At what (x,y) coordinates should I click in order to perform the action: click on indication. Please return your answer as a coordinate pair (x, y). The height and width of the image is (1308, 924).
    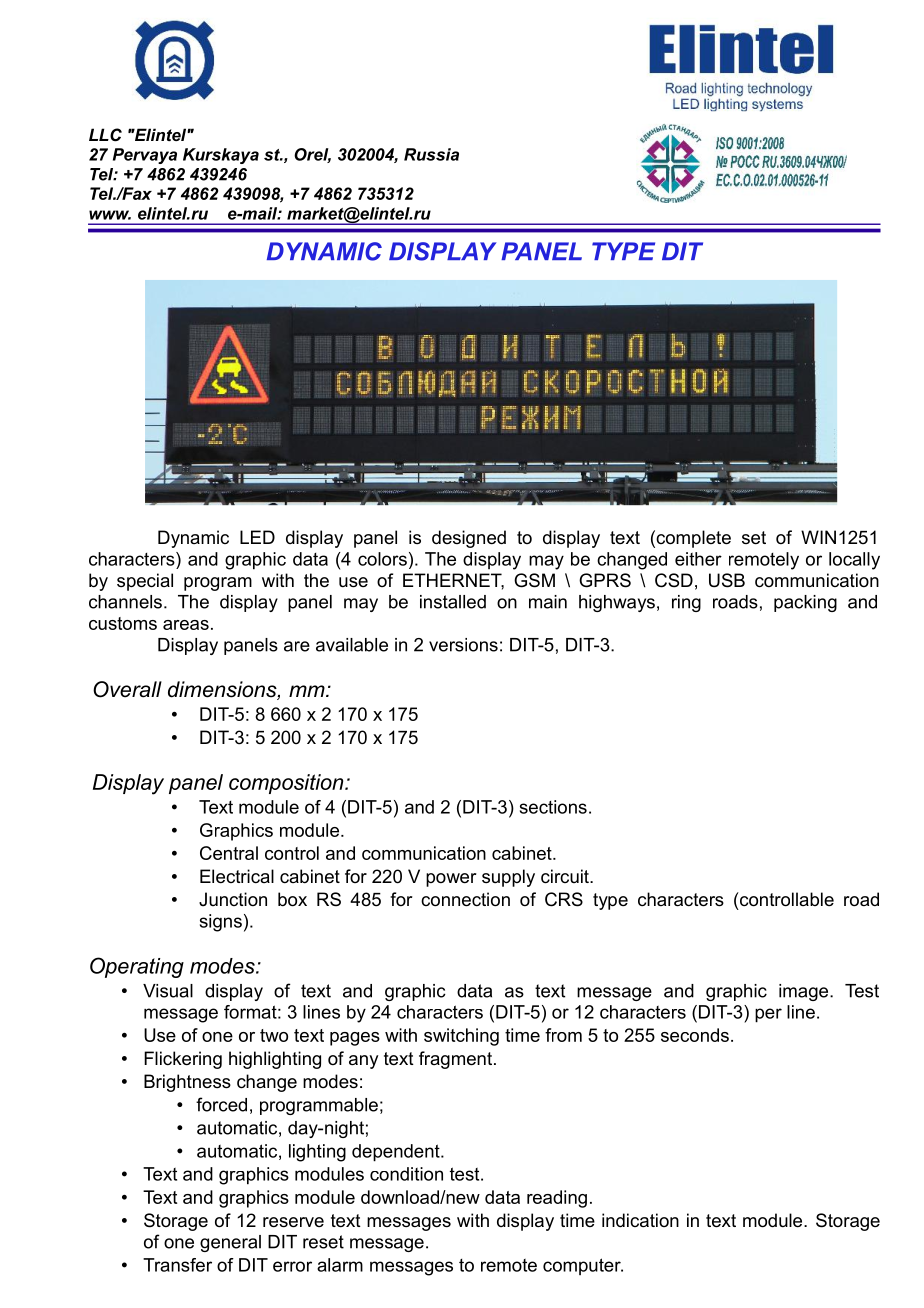
    Looking at the image, I should click on (640, 1220).
